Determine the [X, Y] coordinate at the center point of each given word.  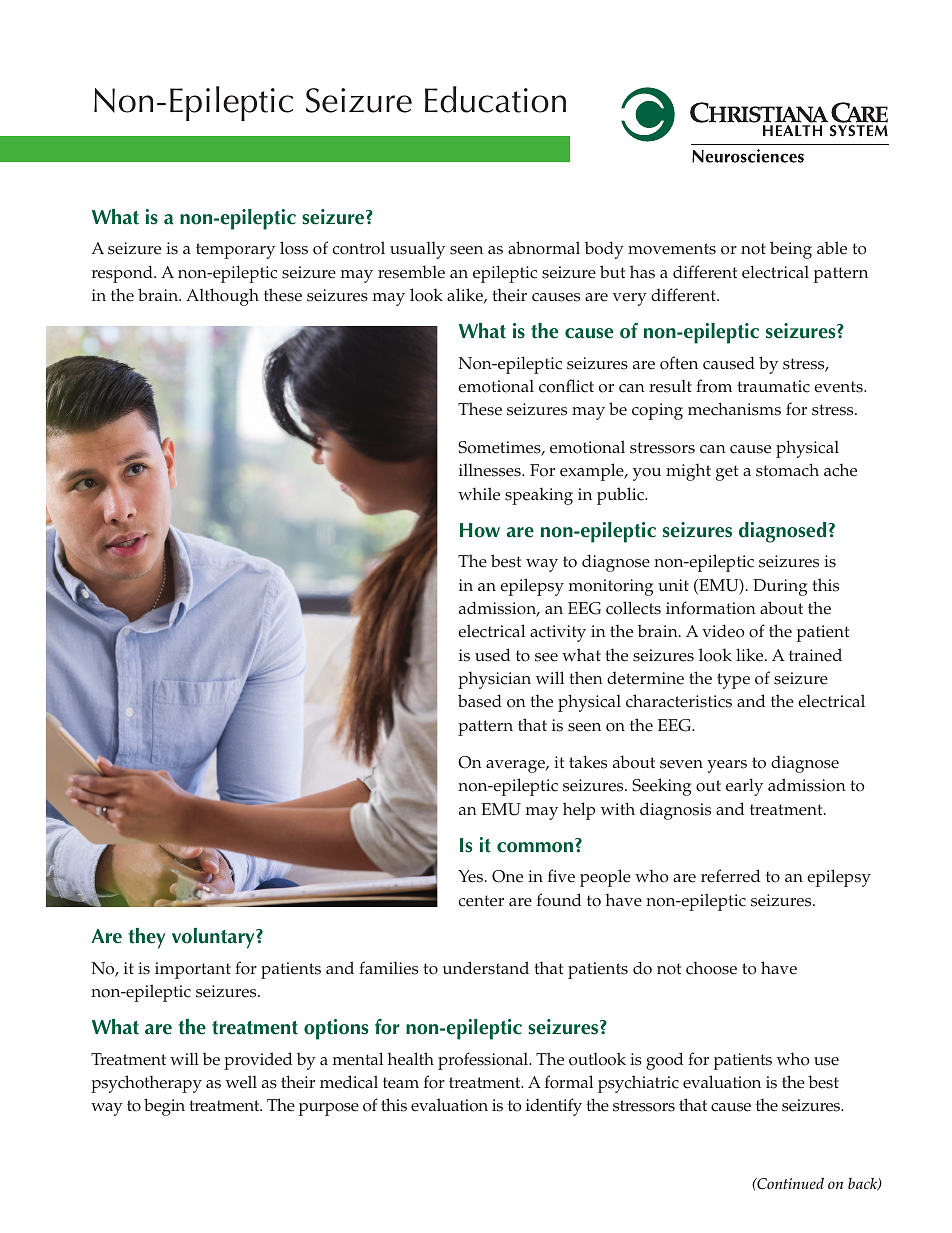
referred [730, 876]
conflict [566, 386]
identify [554, 1107]
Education [495, 99]
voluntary [214, 938]
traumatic [773, 386]
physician [494, 680]
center [481, 901]
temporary [235, 251]
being [791, 250]
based [480, 701]
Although [222, 297]
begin [164, 1107]
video [723, 631]
